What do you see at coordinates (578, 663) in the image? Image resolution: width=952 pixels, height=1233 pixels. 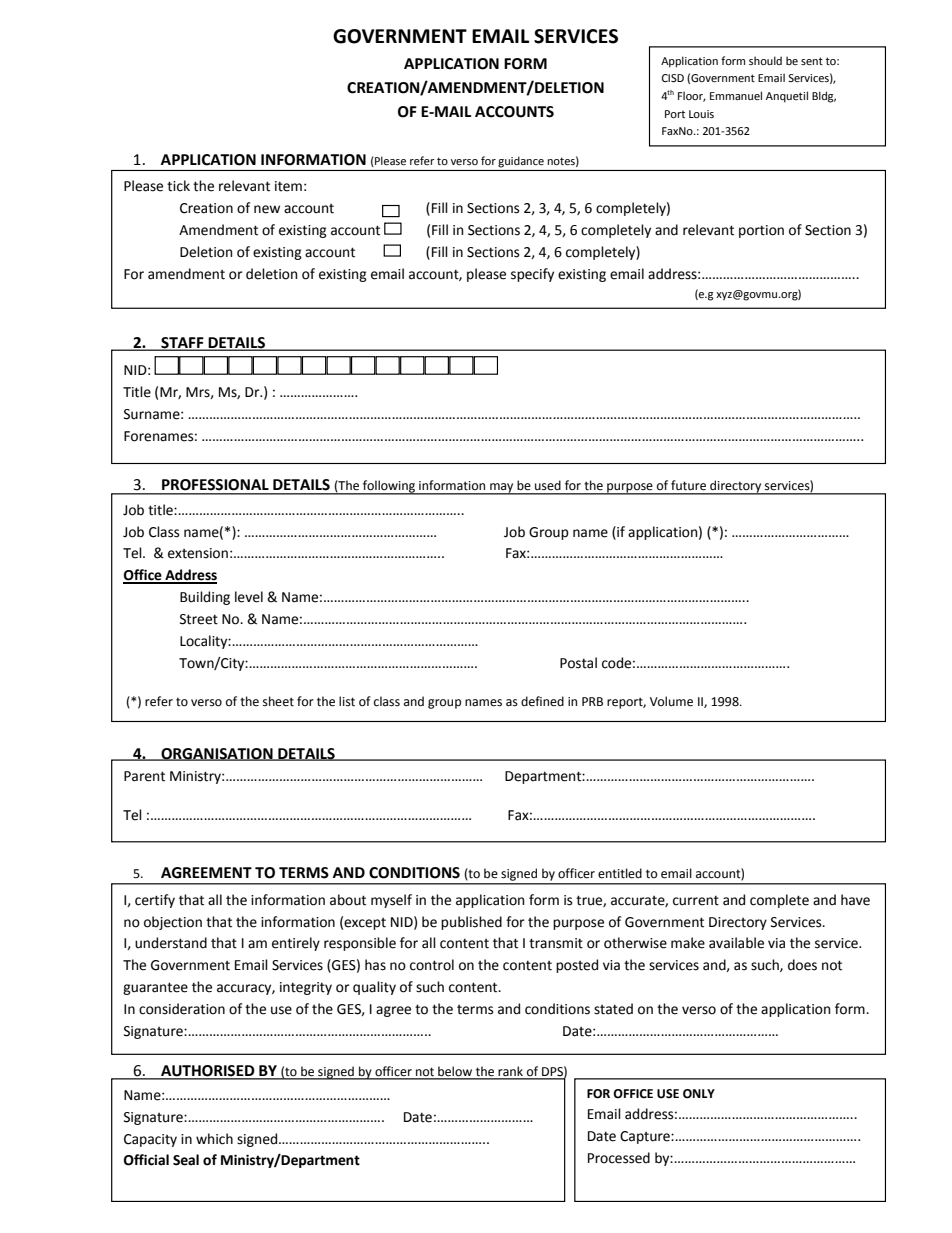 I see `Postal` at bounding box center [578, 663].
